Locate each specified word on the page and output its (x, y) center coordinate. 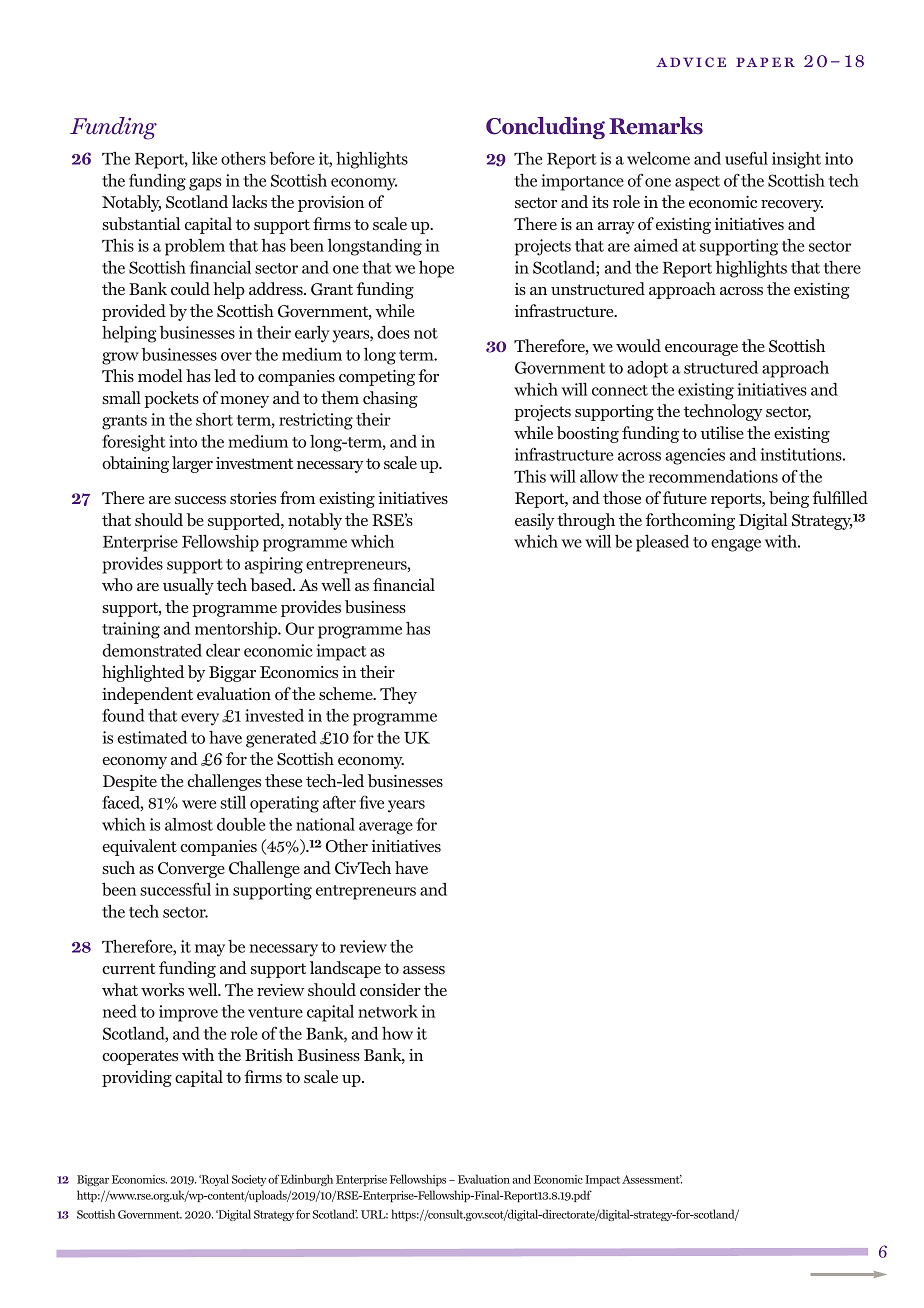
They (398, 695)
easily (534, 521)
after (339, 802)
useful (746, 158)
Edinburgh (307, 1180)
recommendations (713, 476)
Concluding (545, 128)
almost (189, 824)
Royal (214, 1180)
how (397, 1033)
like (204, 158)
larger (192, 464)
